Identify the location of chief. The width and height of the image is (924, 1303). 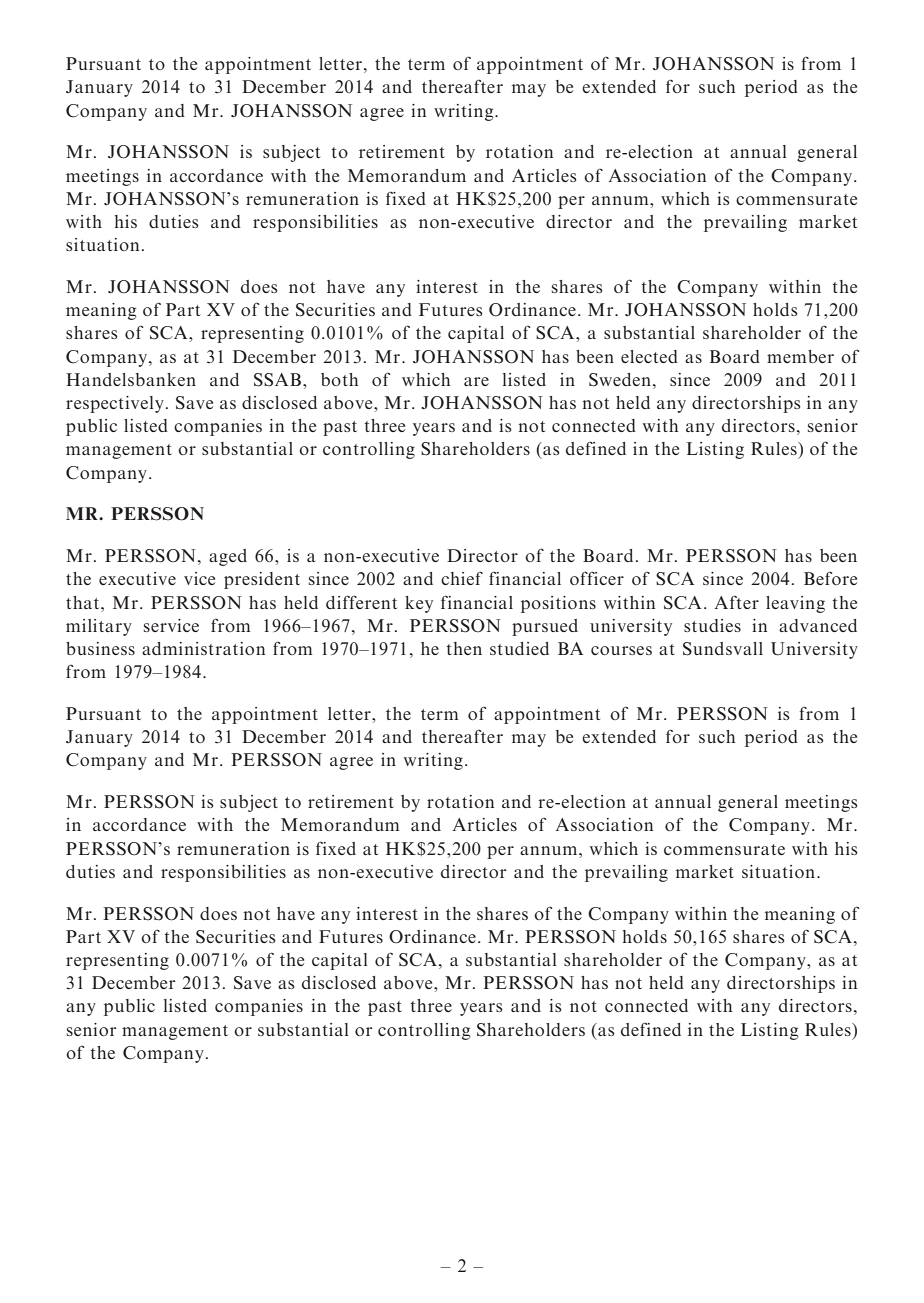
(462, 578).
